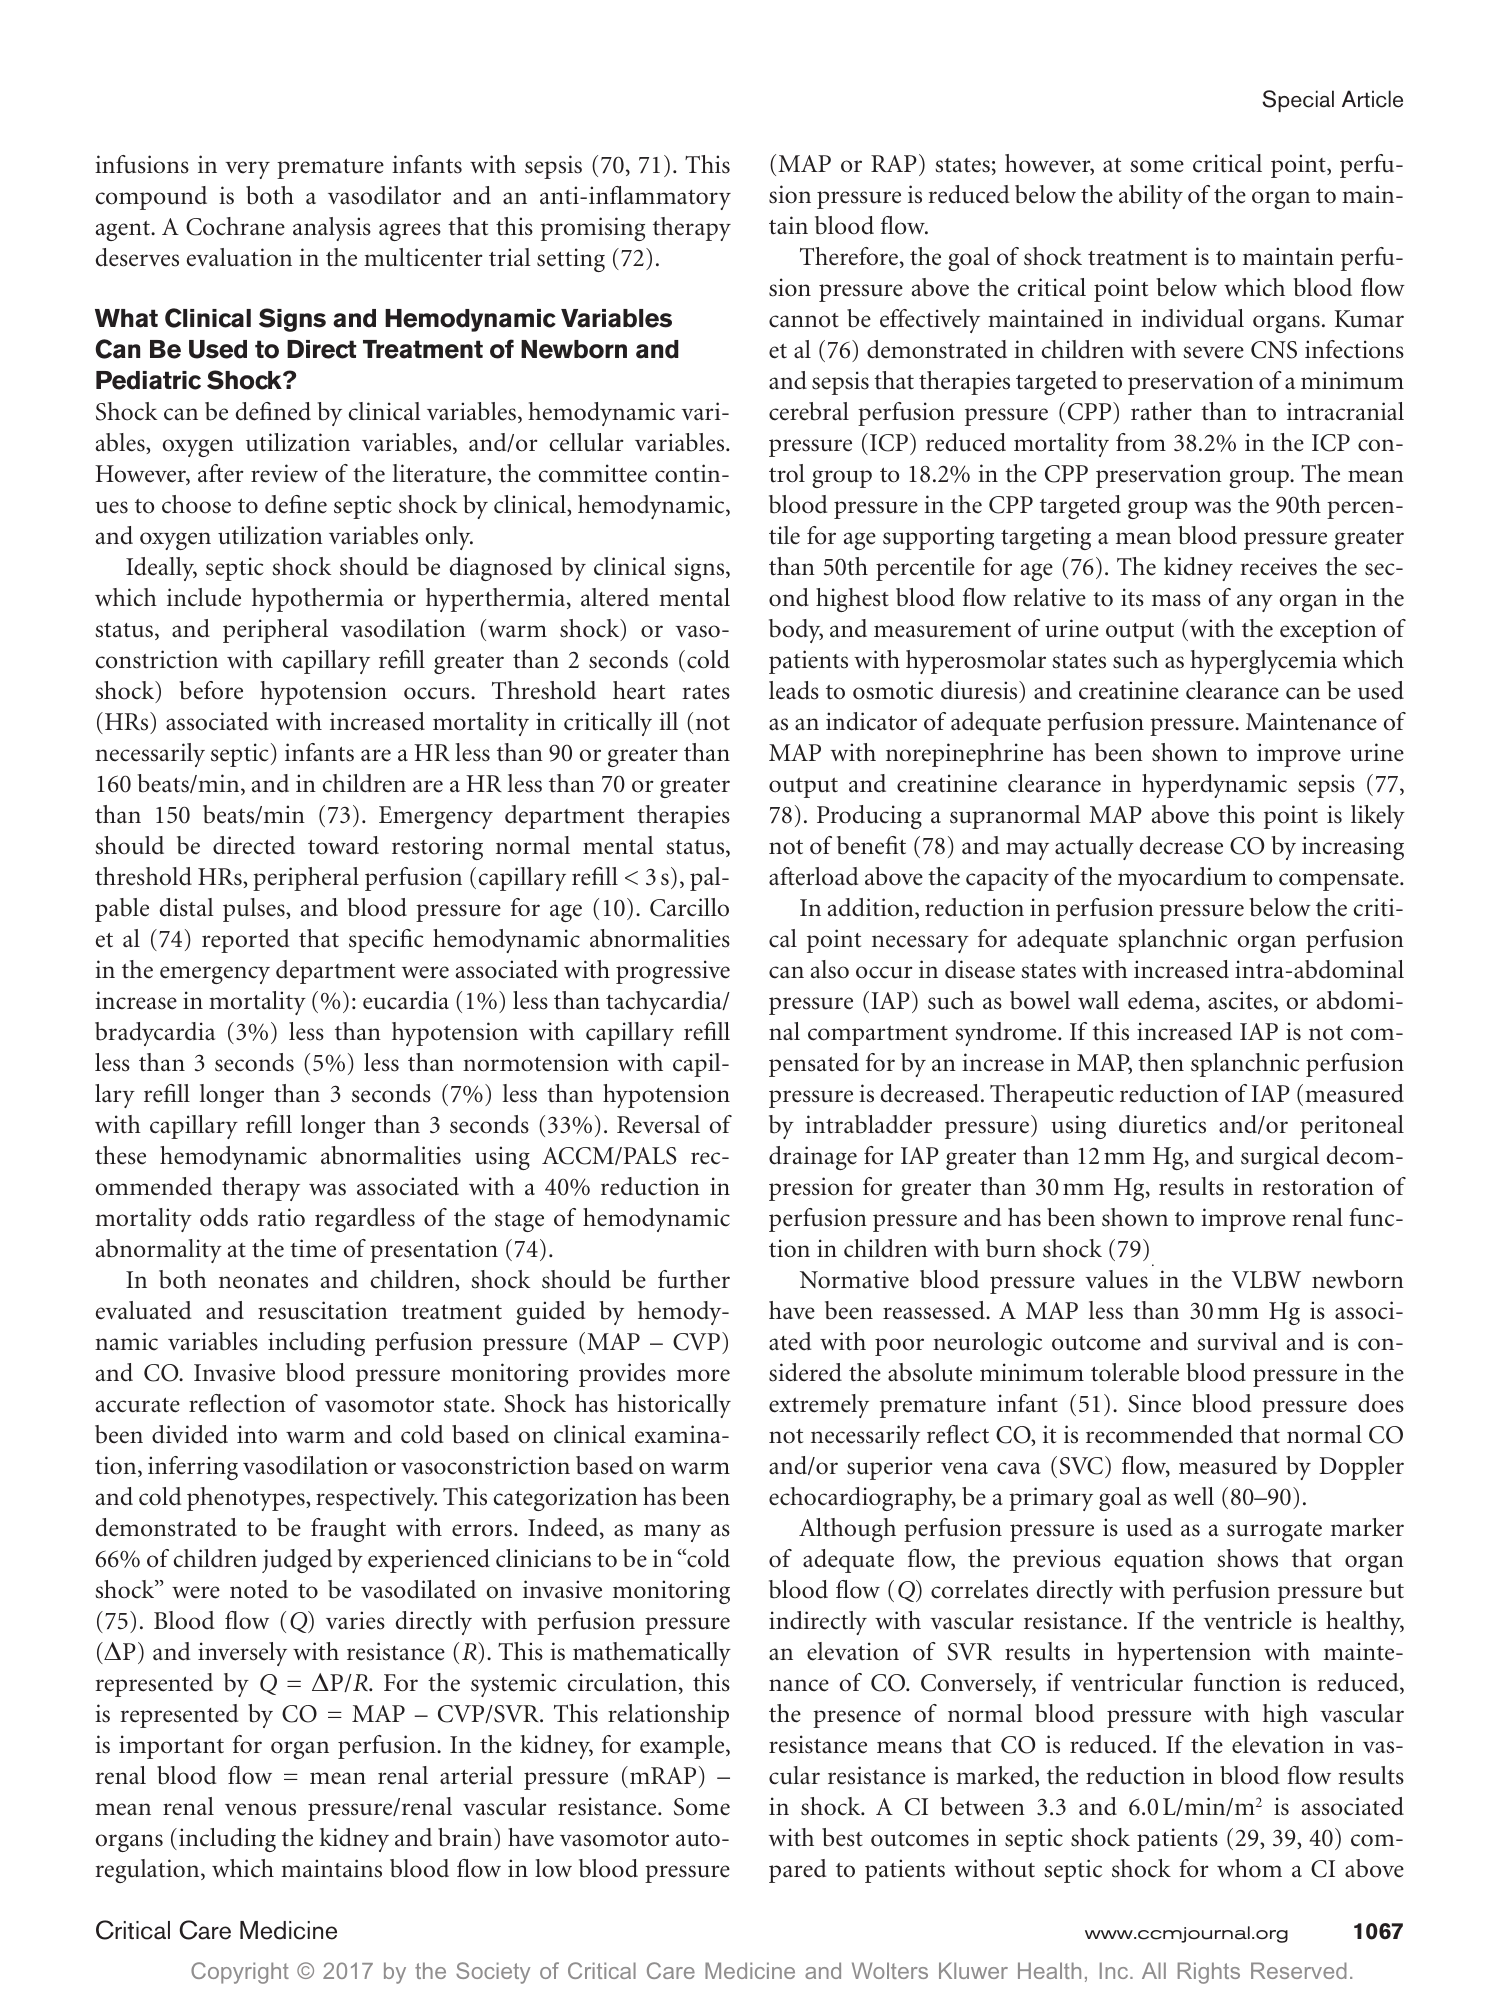  What do you see at coordinates (1241, 1001) in the page?
I see `ascites` at bounding box center [1241, 1001].
